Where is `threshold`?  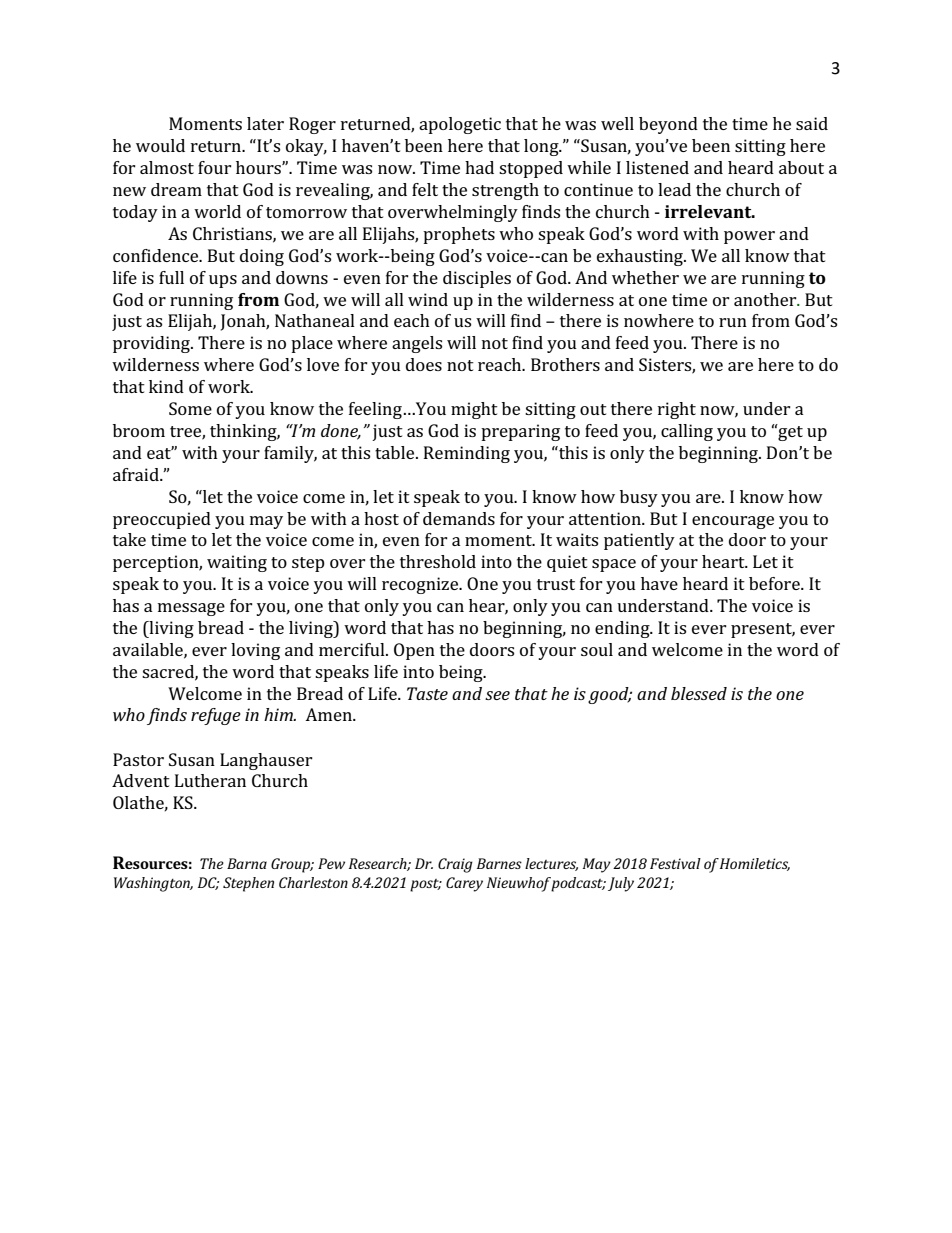
threshold is located at coordinates (438, 561).
